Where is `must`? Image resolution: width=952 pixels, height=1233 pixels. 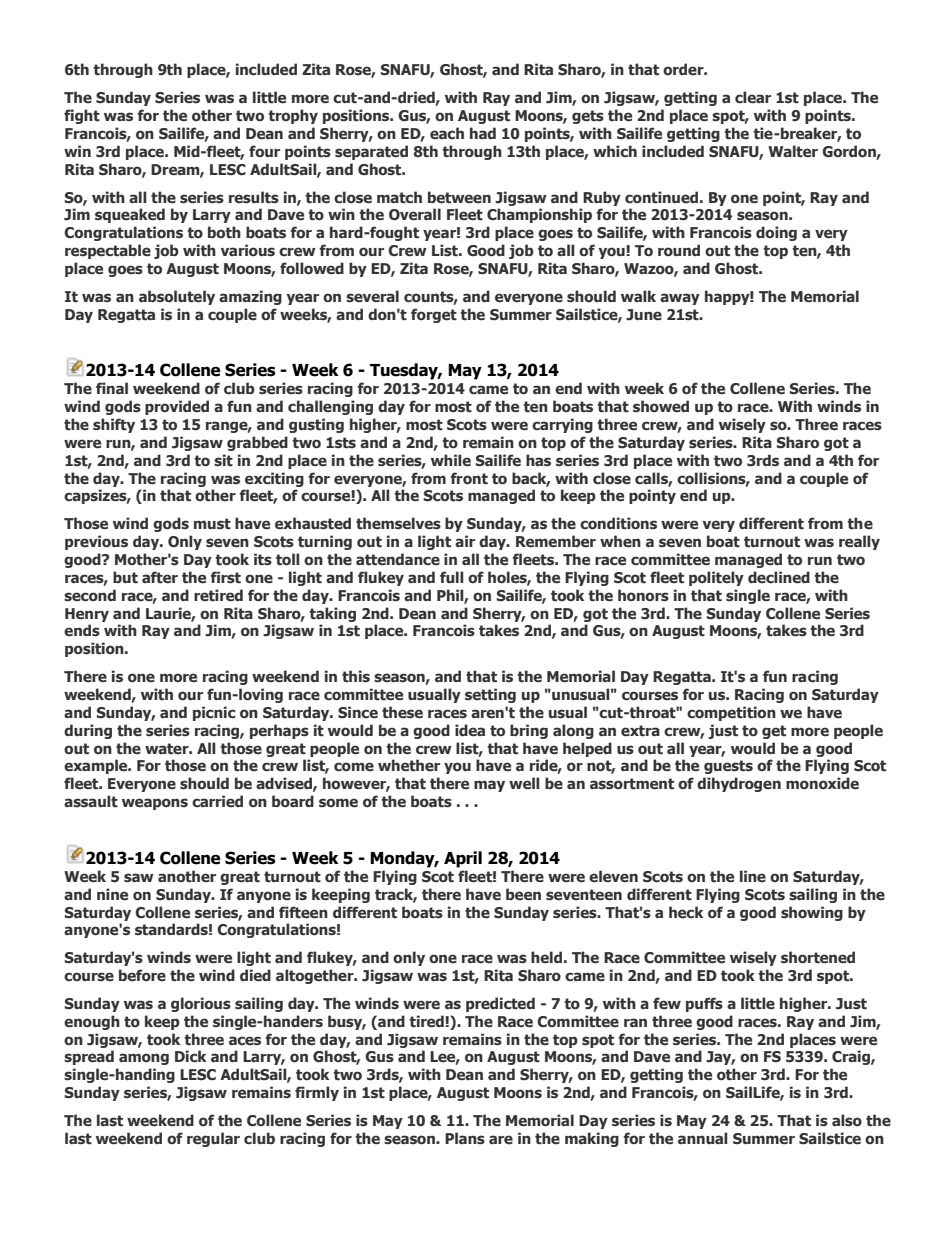 must is located at coordinates (212, 524).
